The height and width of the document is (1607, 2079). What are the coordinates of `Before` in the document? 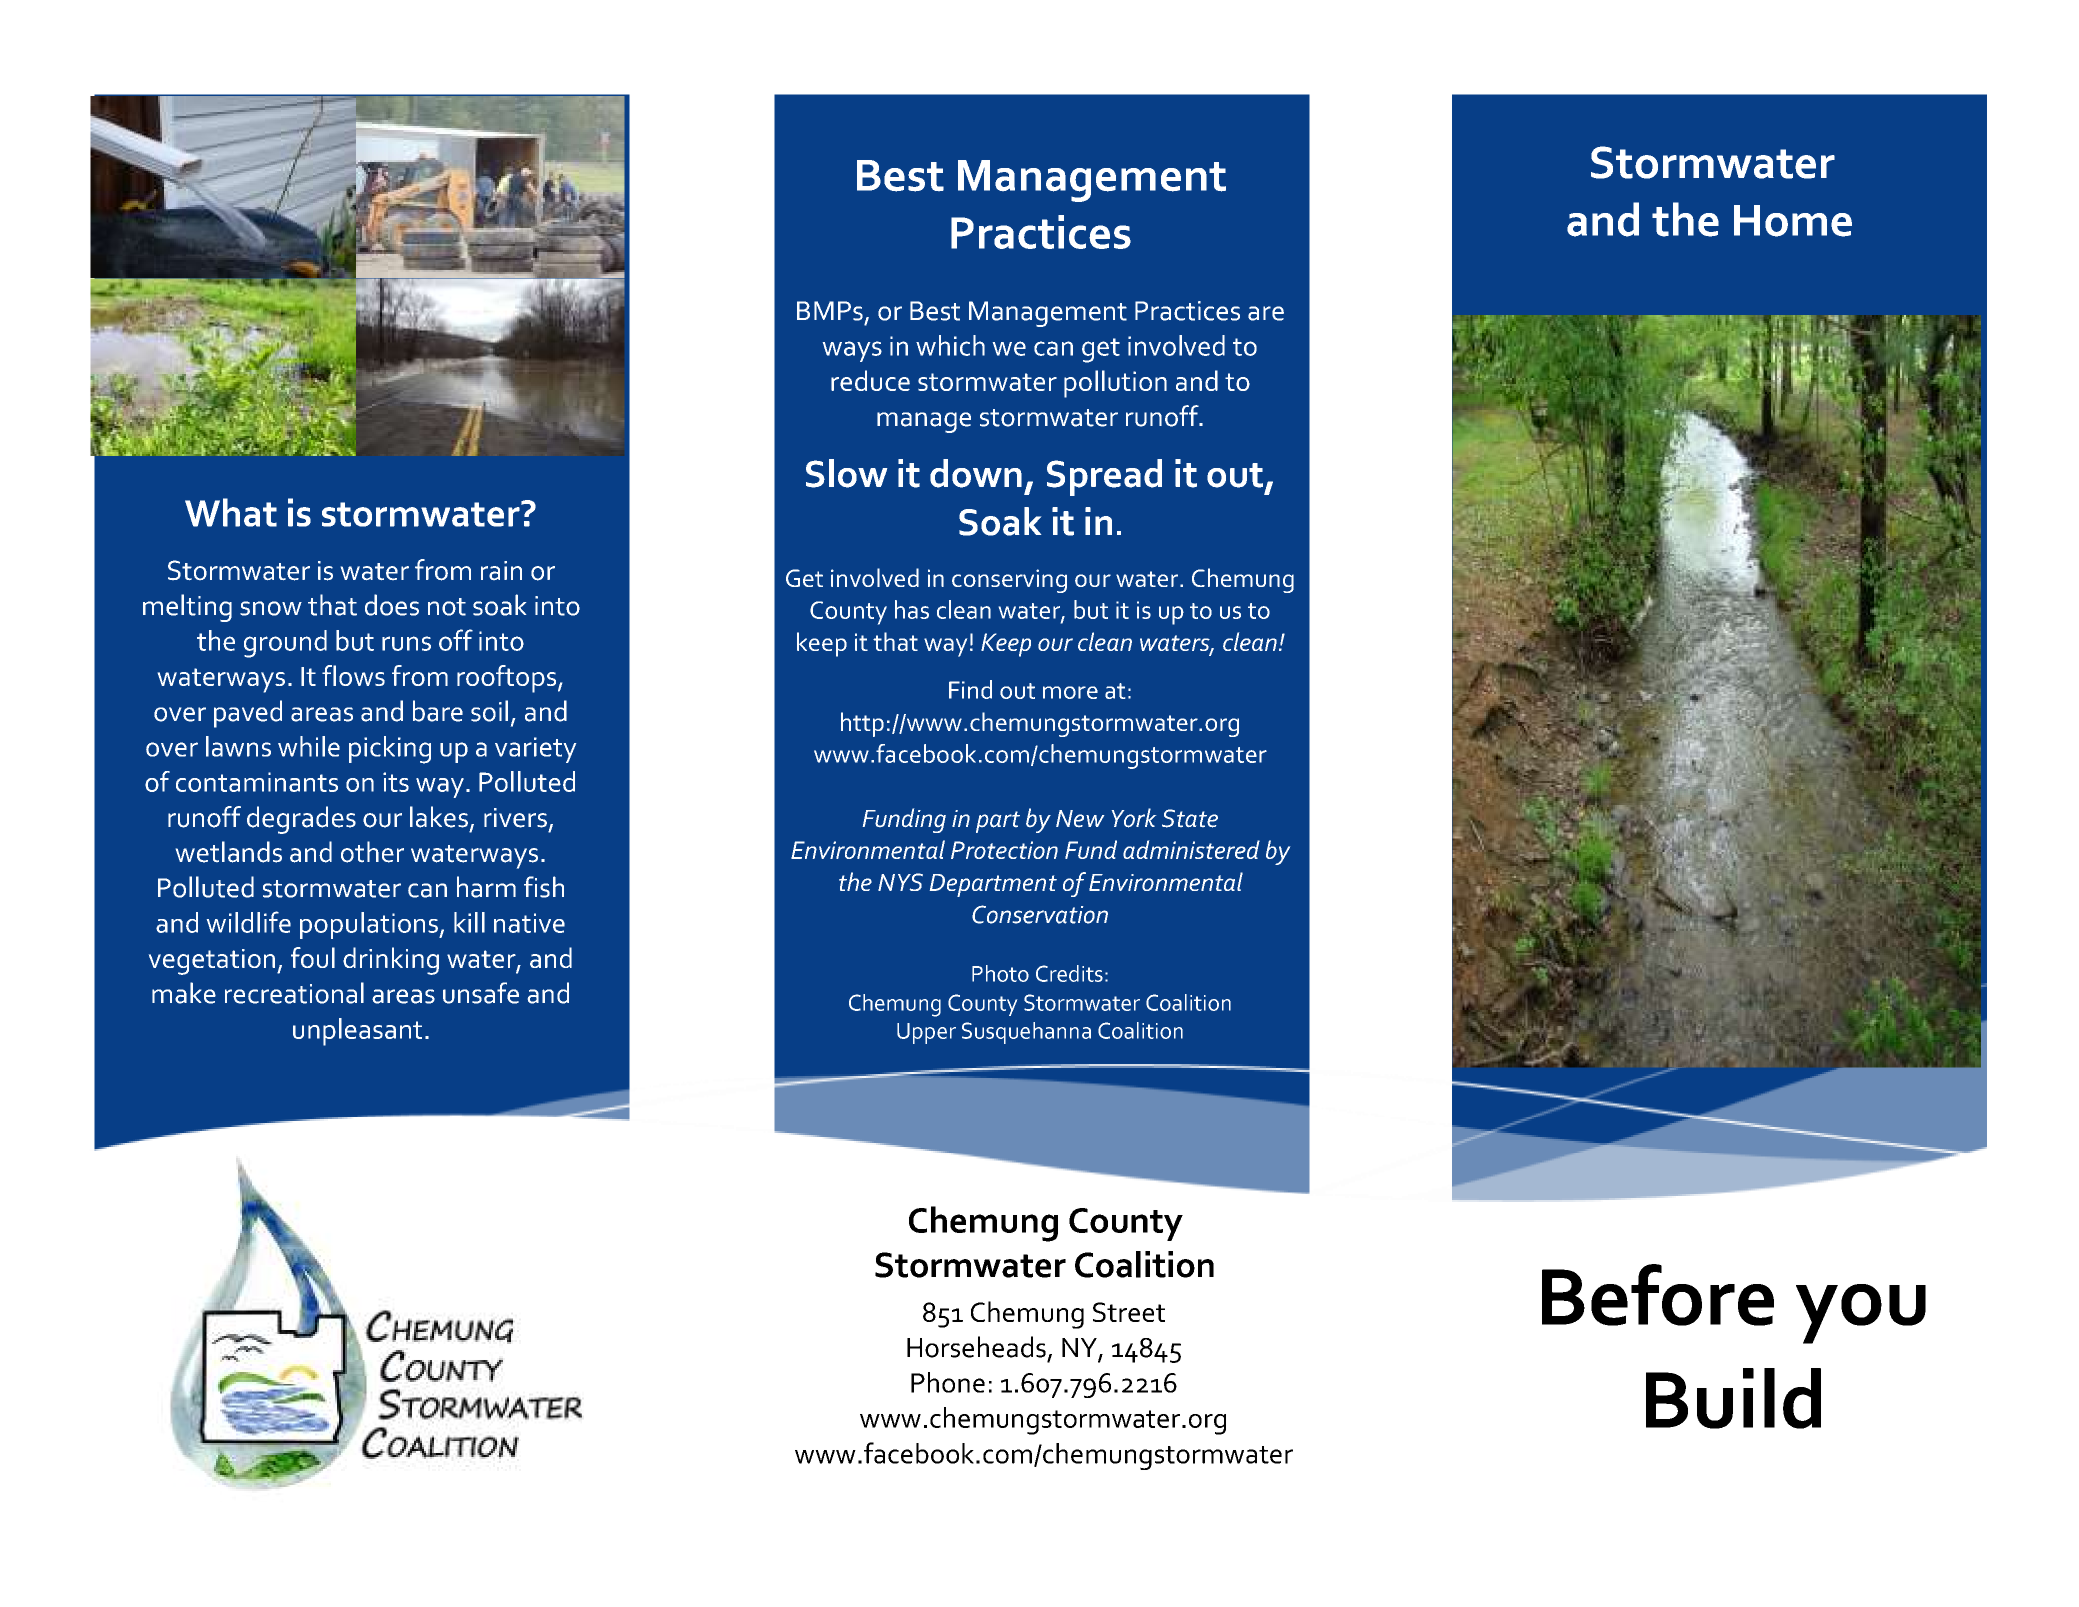 It's located at (1658, 1295).
